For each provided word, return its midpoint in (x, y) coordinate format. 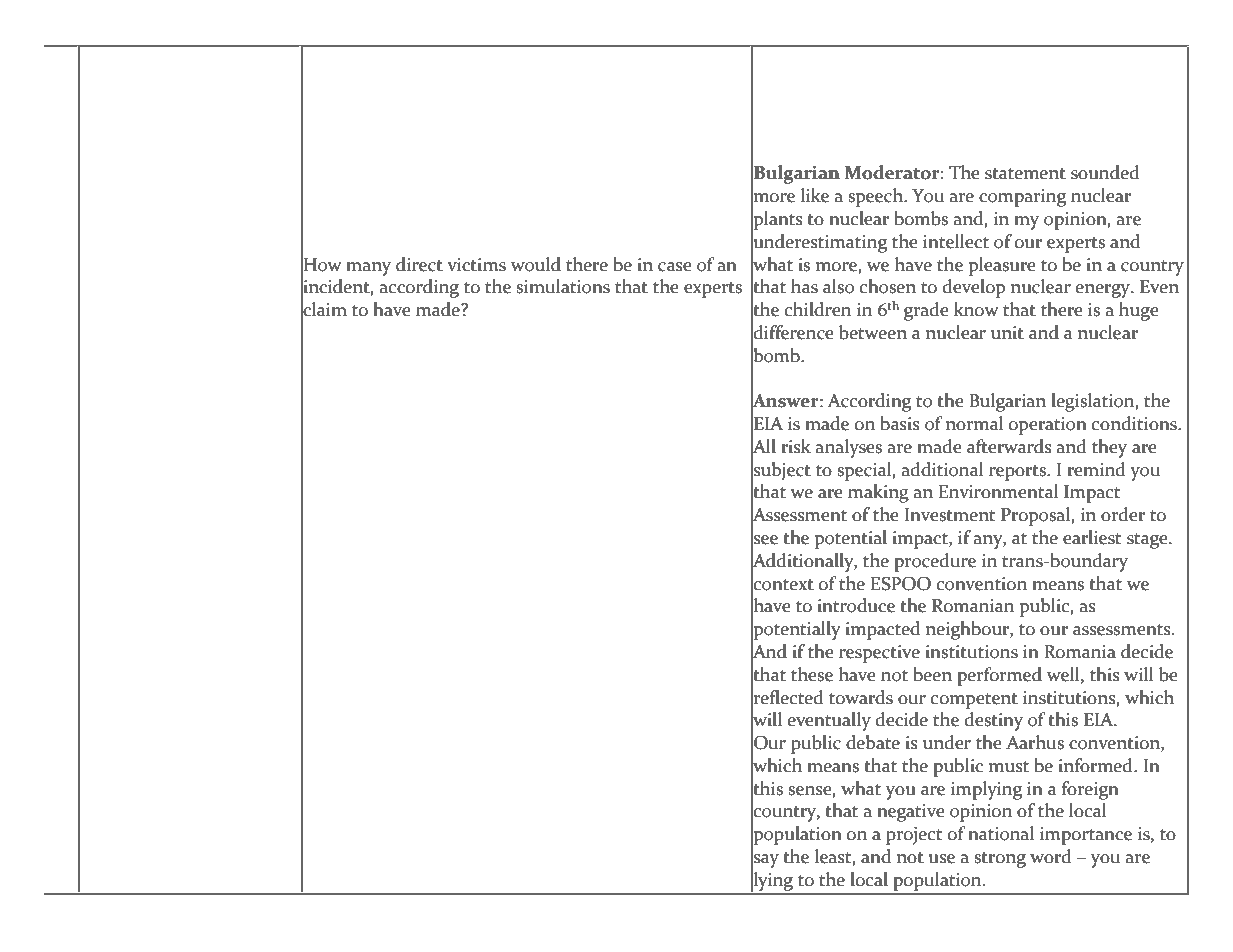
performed (999, 676)
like (815, 195)
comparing (1022, 198)
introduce (856, 605)
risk (796, 446)
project (914, 836)
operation (1048, 426)
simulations (563, 286)
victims (476, 265)
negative (911, 813)
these (812, 674)
